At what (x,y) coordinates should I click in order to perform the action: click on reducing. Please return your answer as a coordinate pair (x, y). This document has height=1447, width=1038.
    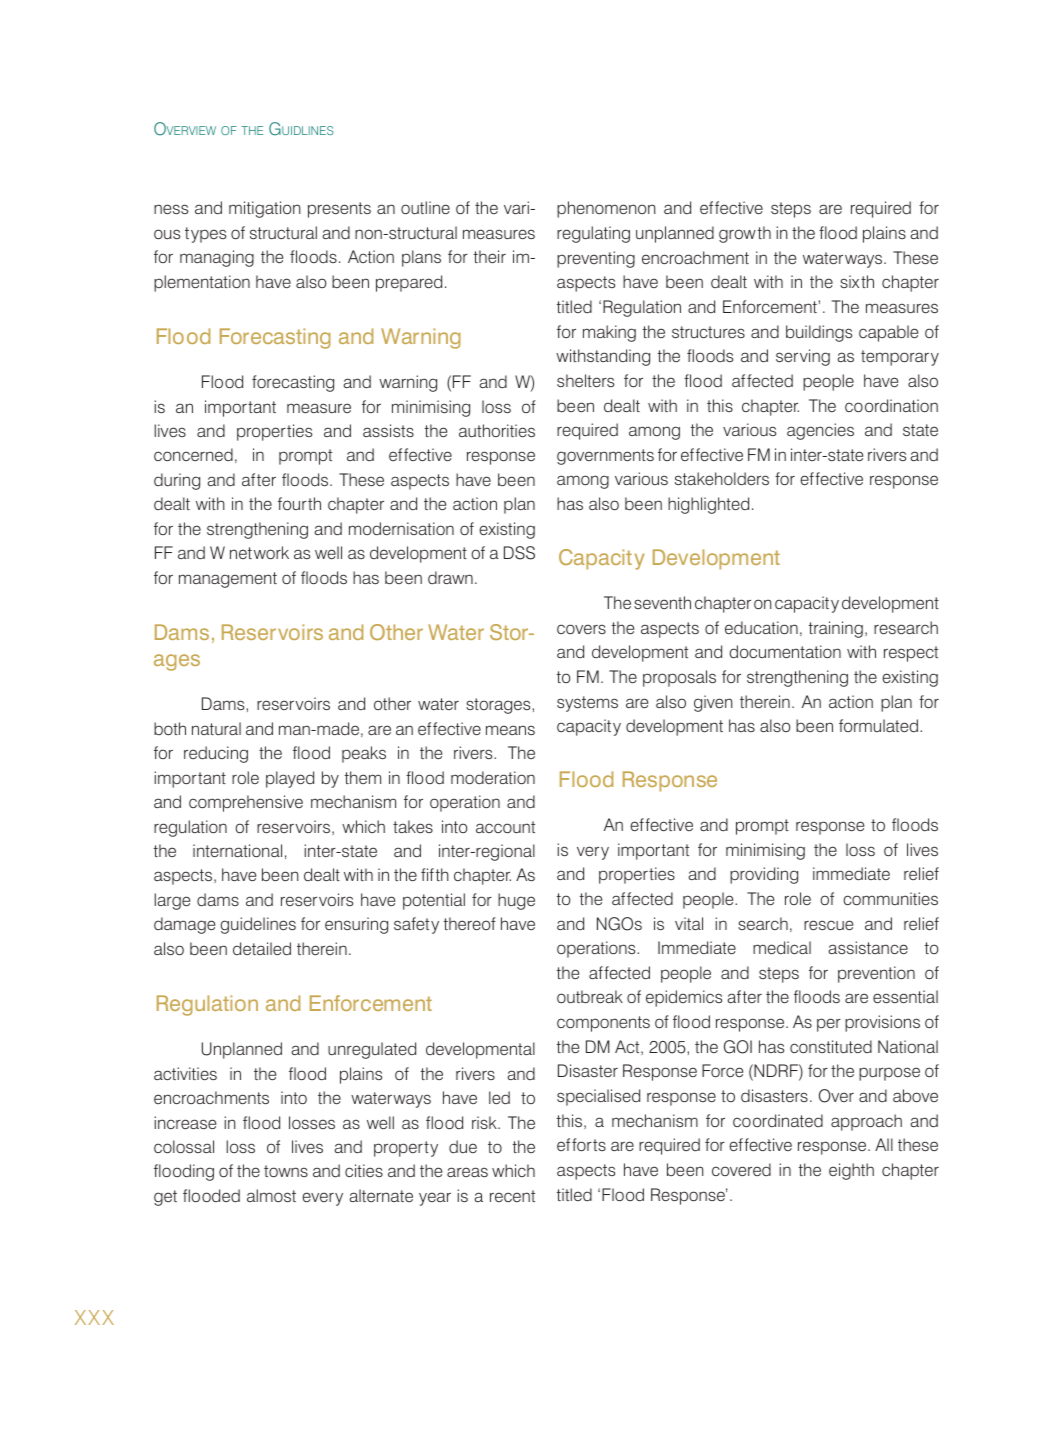
    Looking at the image, I should click on (216, 754).
